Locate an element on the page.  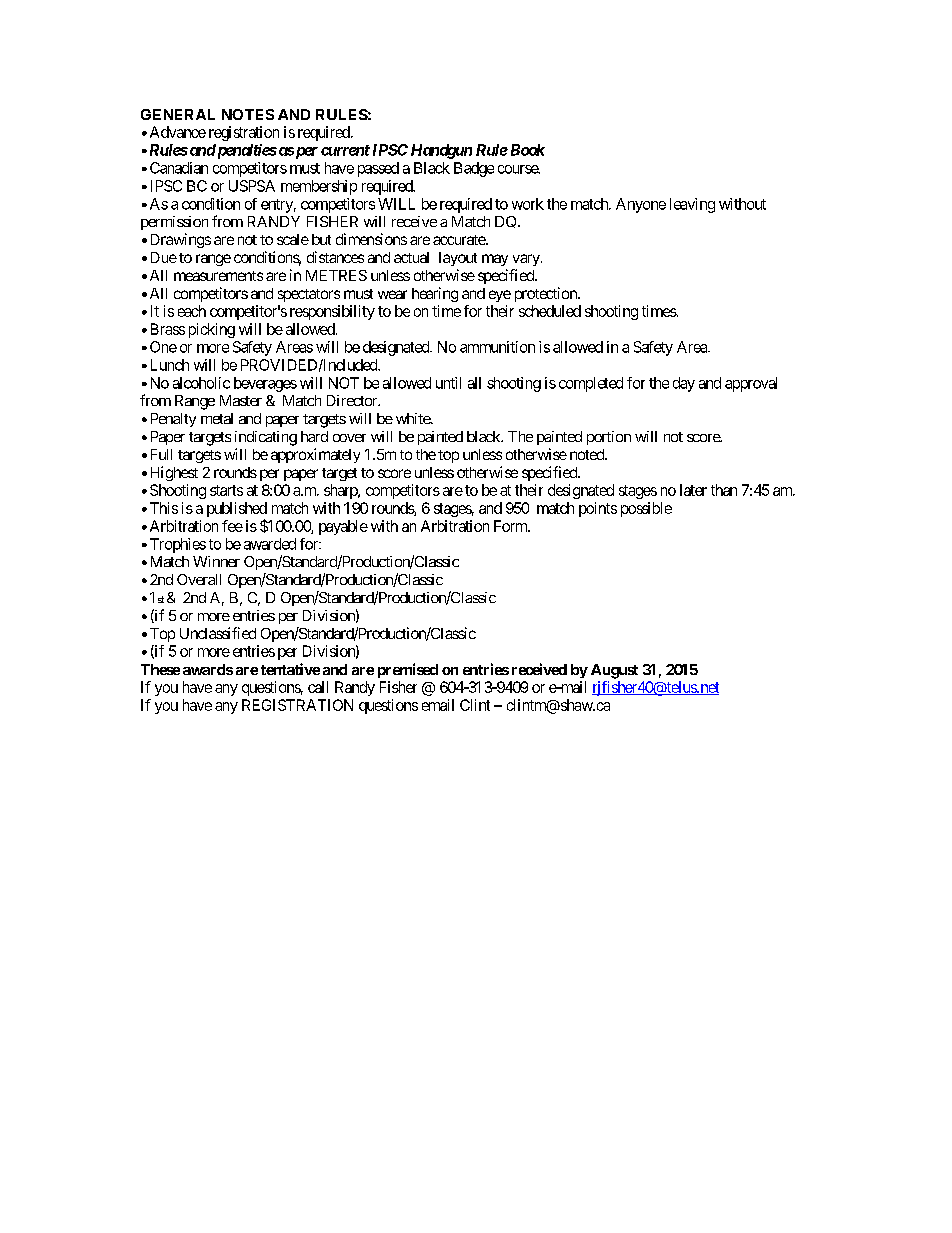
Master is located at coordinates (241, 400).
